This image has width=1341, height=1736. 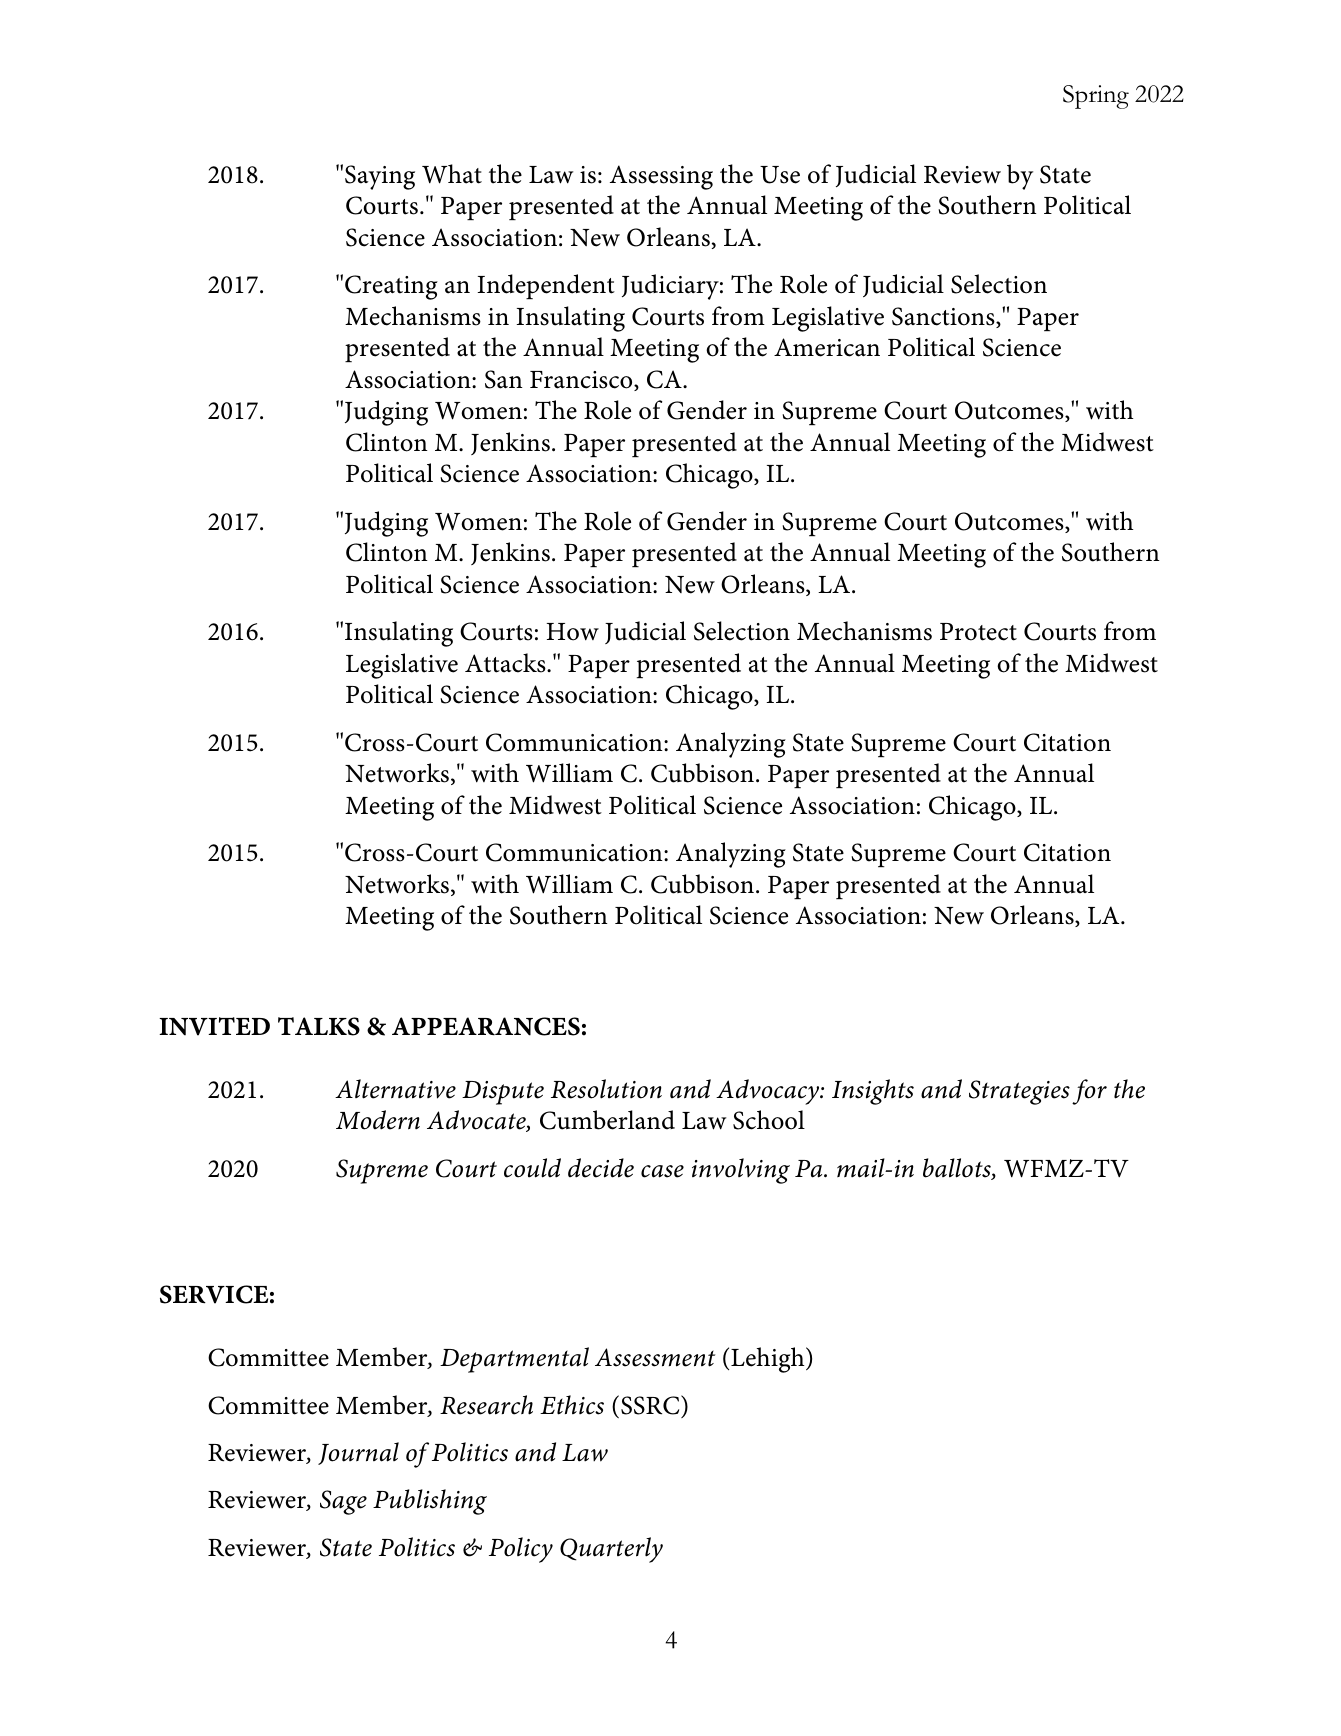 I want to click on Quarterly, so click(x=611, y=1550).
